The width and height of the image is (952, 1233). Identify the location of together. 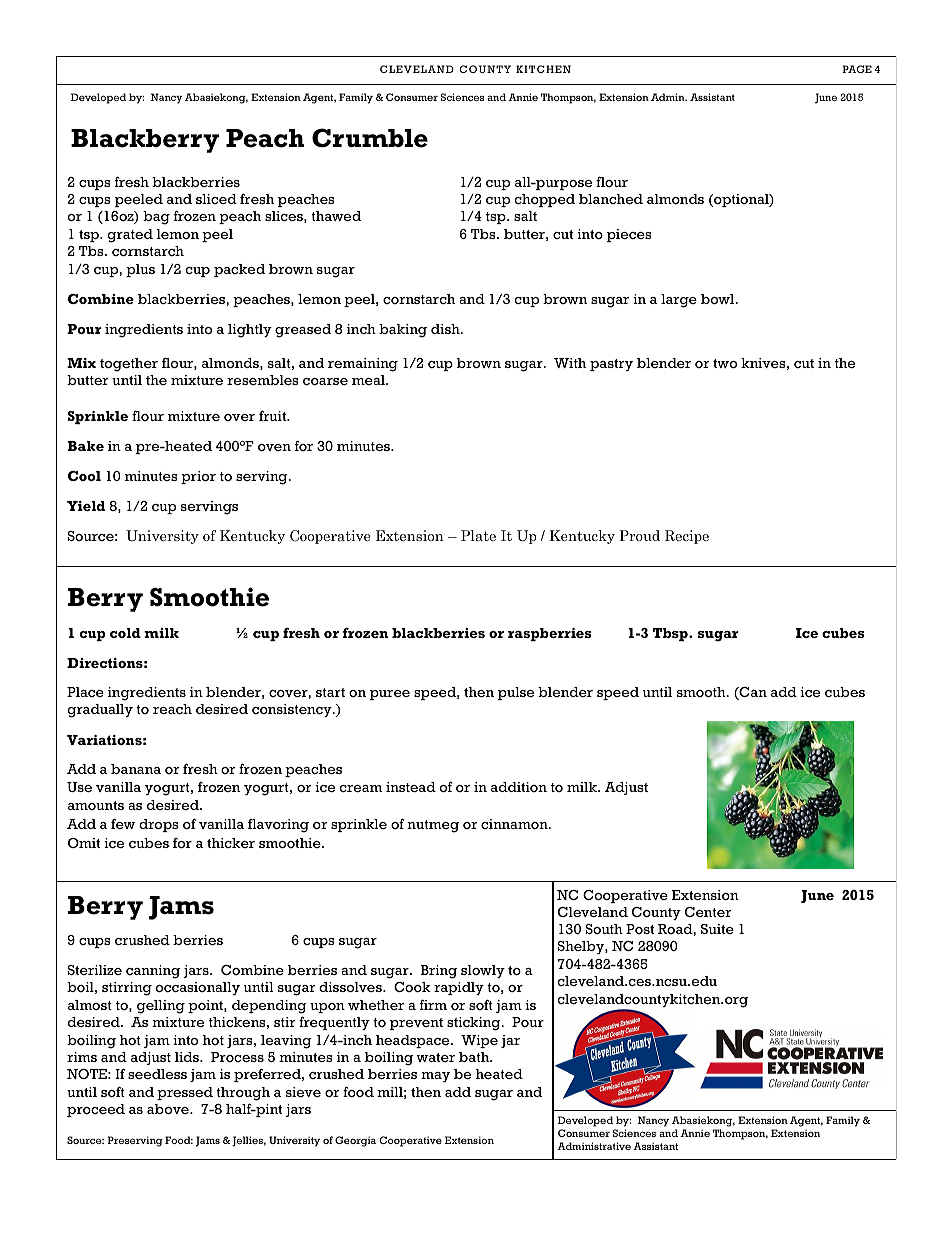
(129, 365).
